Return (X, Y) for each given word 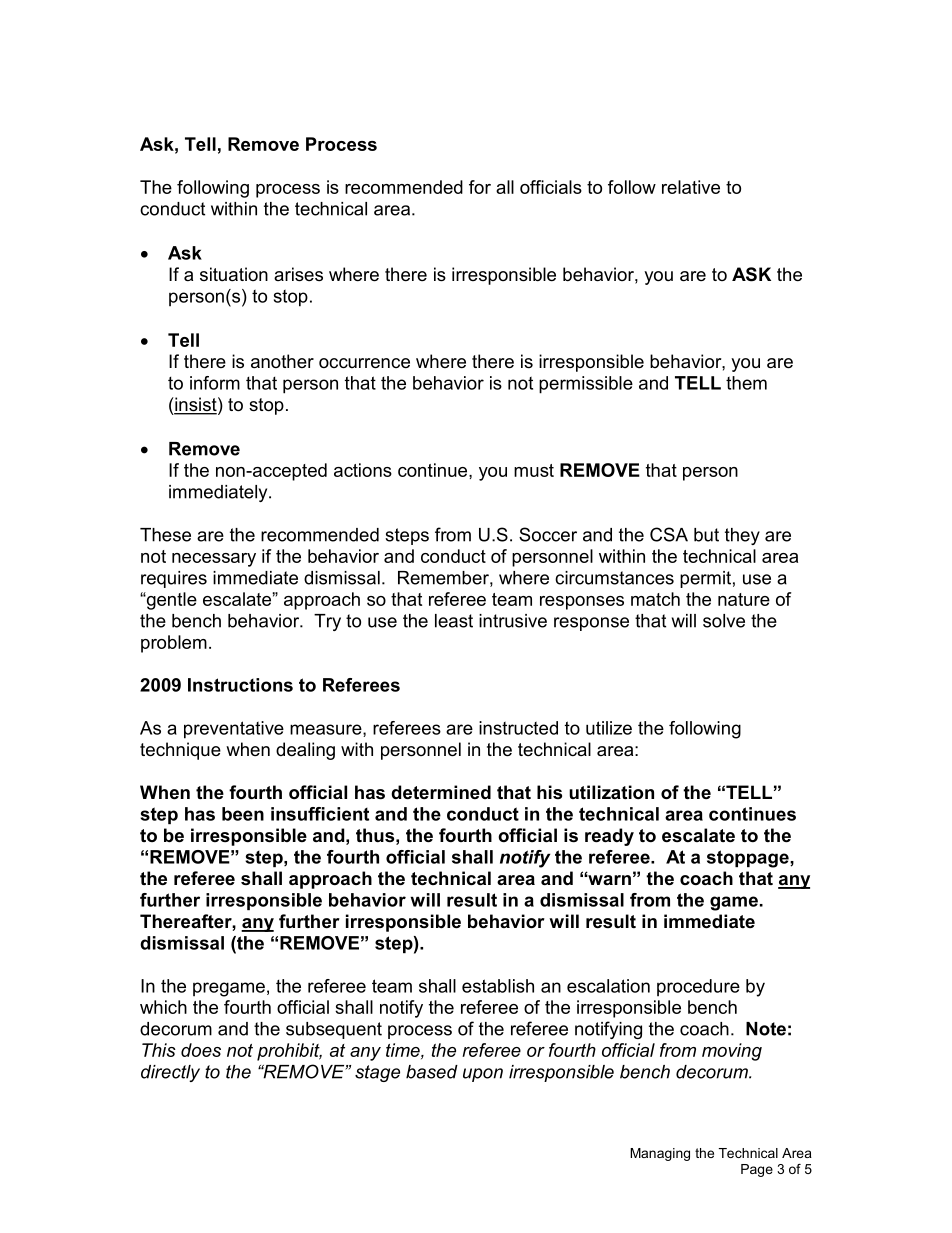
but (706, 535)
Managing (660, 1154)
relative (691, 187)
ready (609, 837)
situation (234, 274)
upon (483, 1075)
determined (441, 792)
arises (298, 274)
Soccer (548, 534)
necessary (214, 560)
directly (170, 1073)
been (243, 814)
